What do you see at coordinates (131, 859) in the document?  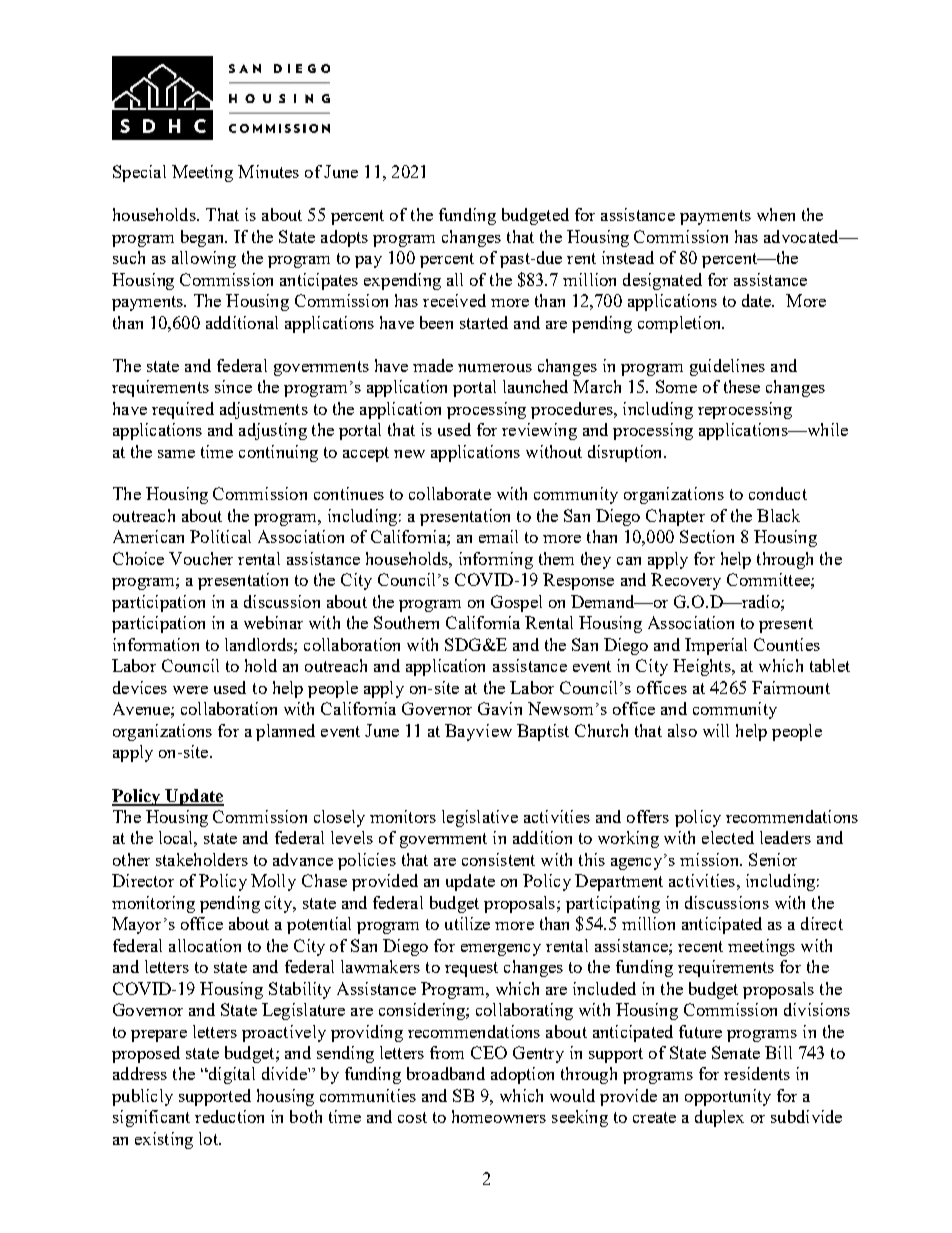 I see `other` at bounding box center [131, 859].
